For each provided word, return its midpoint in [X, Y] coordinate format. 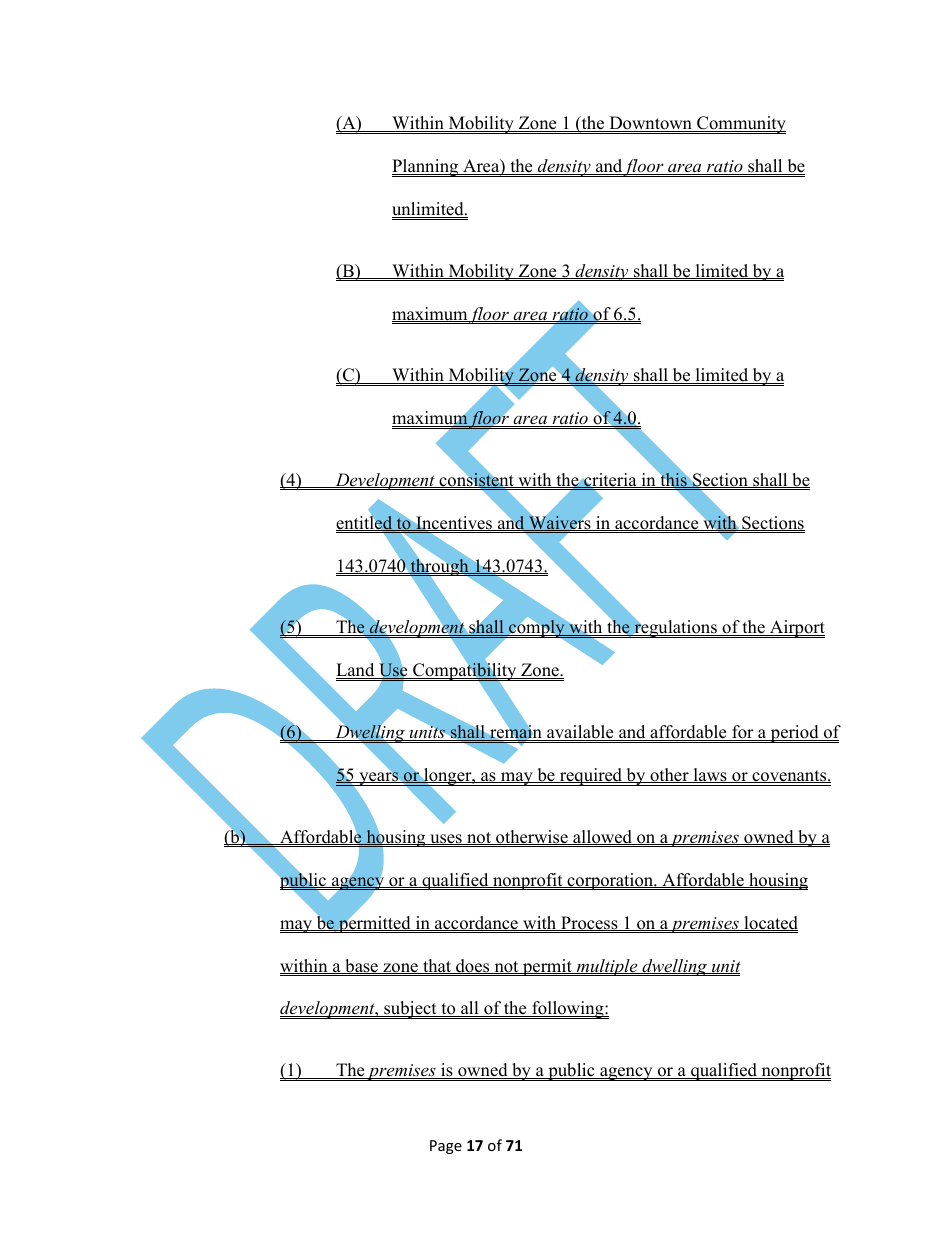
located [770, 923]
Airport [796, 629]
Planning [426, 168]
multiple [607, 967]
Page [446, 1147]
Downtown [650, 124]
